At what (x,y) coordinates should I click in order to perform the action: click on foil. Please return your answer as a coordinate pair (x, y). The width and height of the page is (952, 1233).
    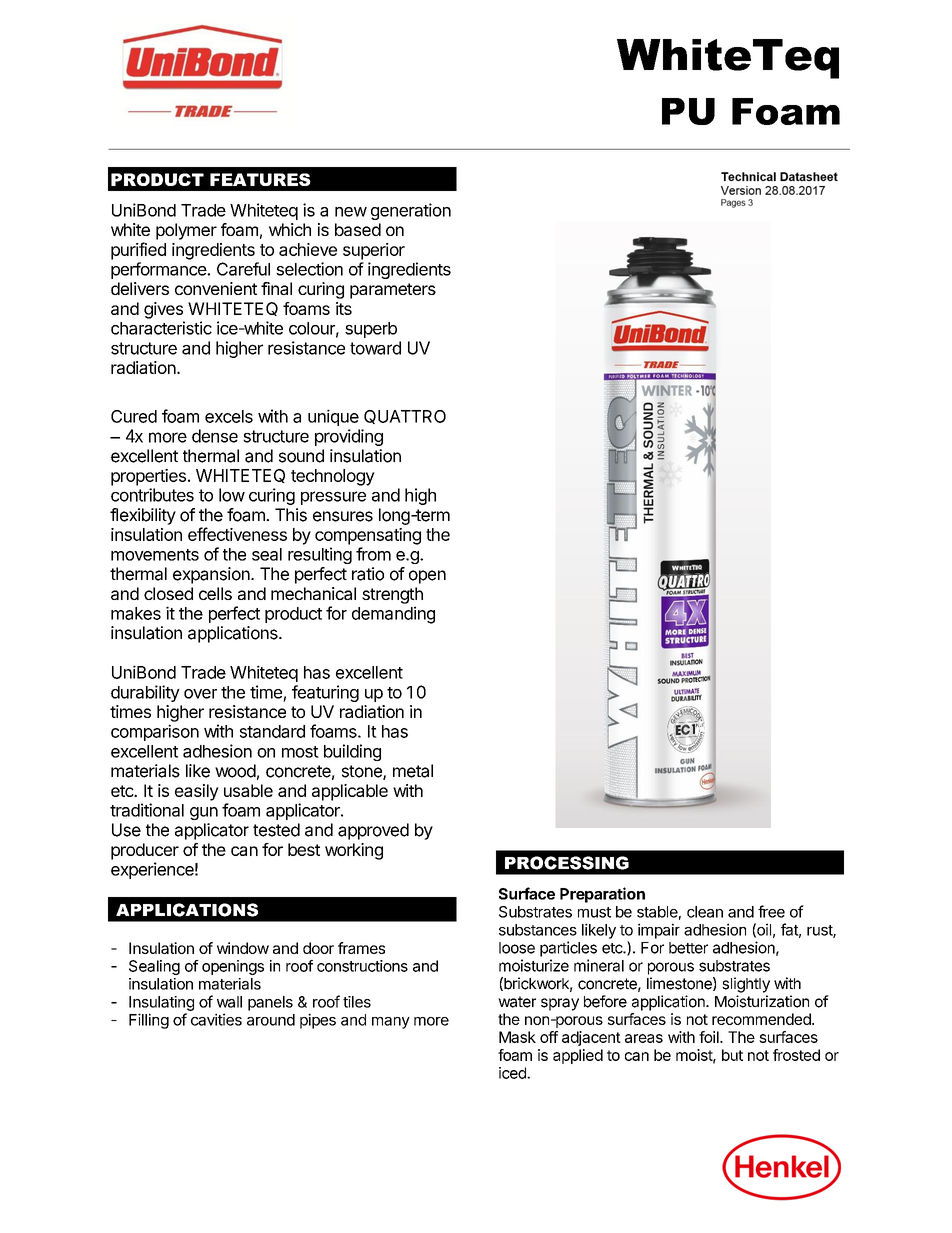
    Looking at the image, I should click on (710, 1037).
